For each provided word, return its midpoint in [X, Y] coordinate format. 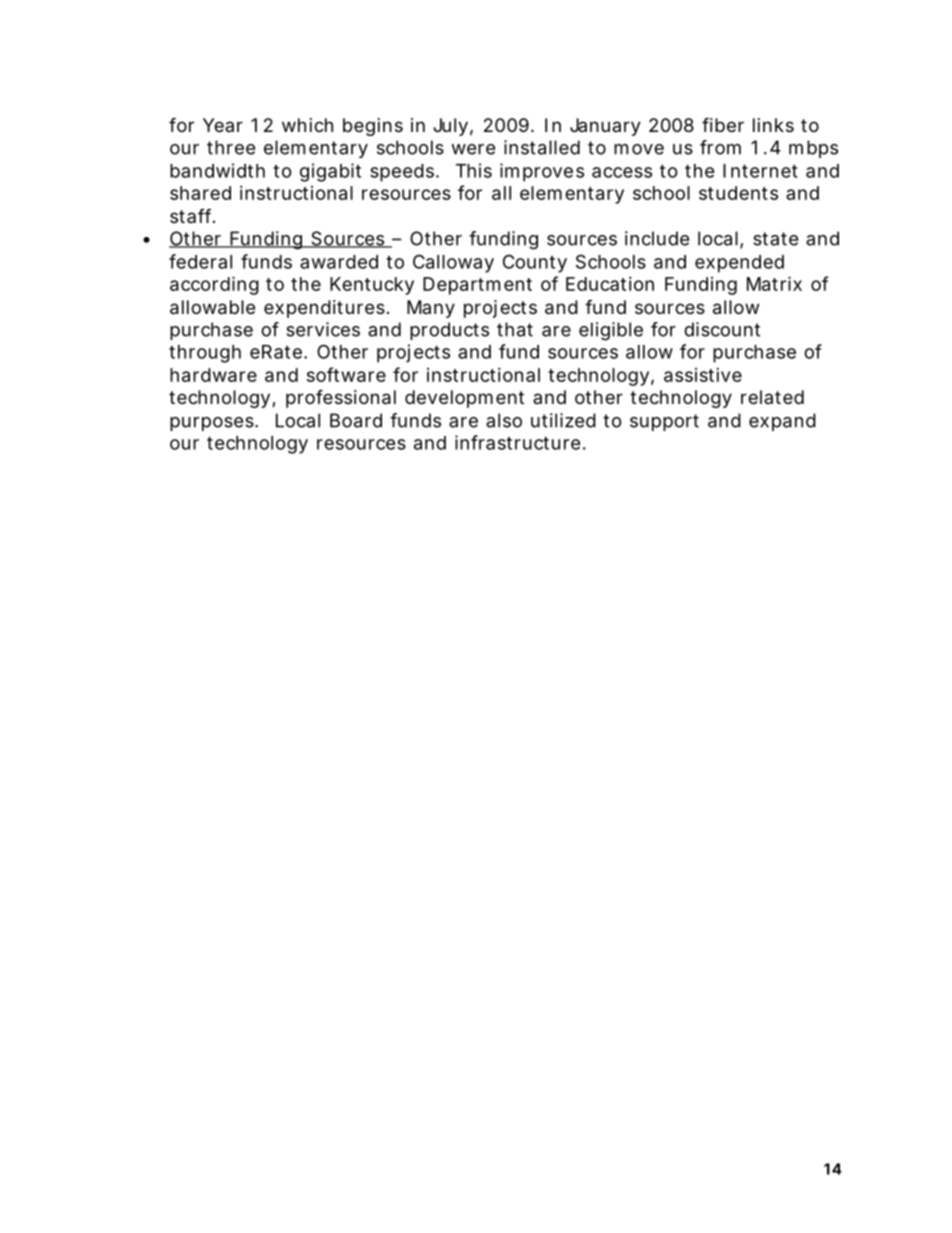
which [307, 125]
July [450, 127]
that [515, 329]
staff [192, 215]
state [775, 239]
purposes [213, 424]
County [535, 263]
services [323, 329]
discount [722, 329]
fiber [723, 124]
